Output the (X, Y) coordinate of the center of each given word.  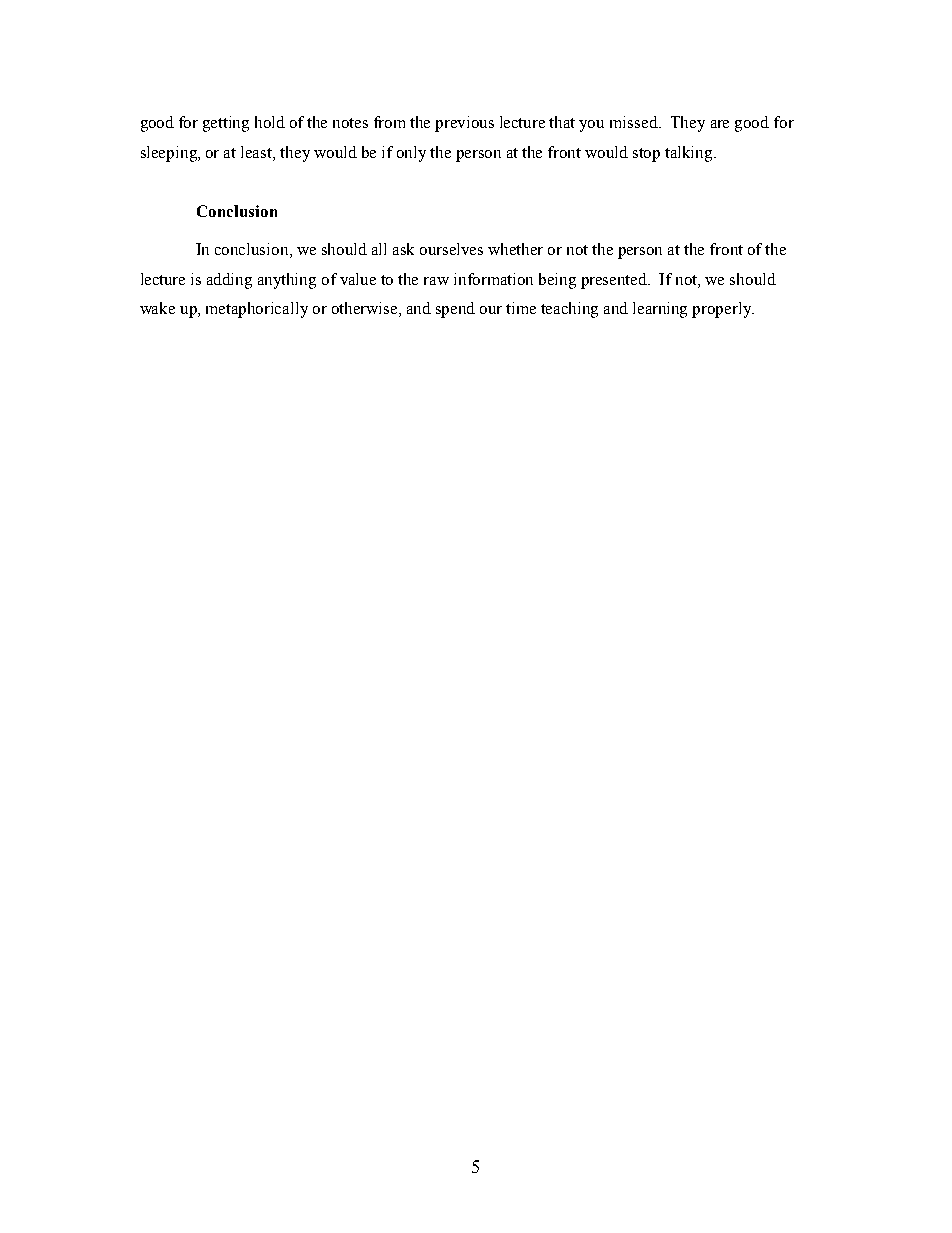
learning (660, 310)
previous (464, 124)
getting (226, 124)
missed (635, 122)
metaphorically (257, 310)
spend (455, 310)
